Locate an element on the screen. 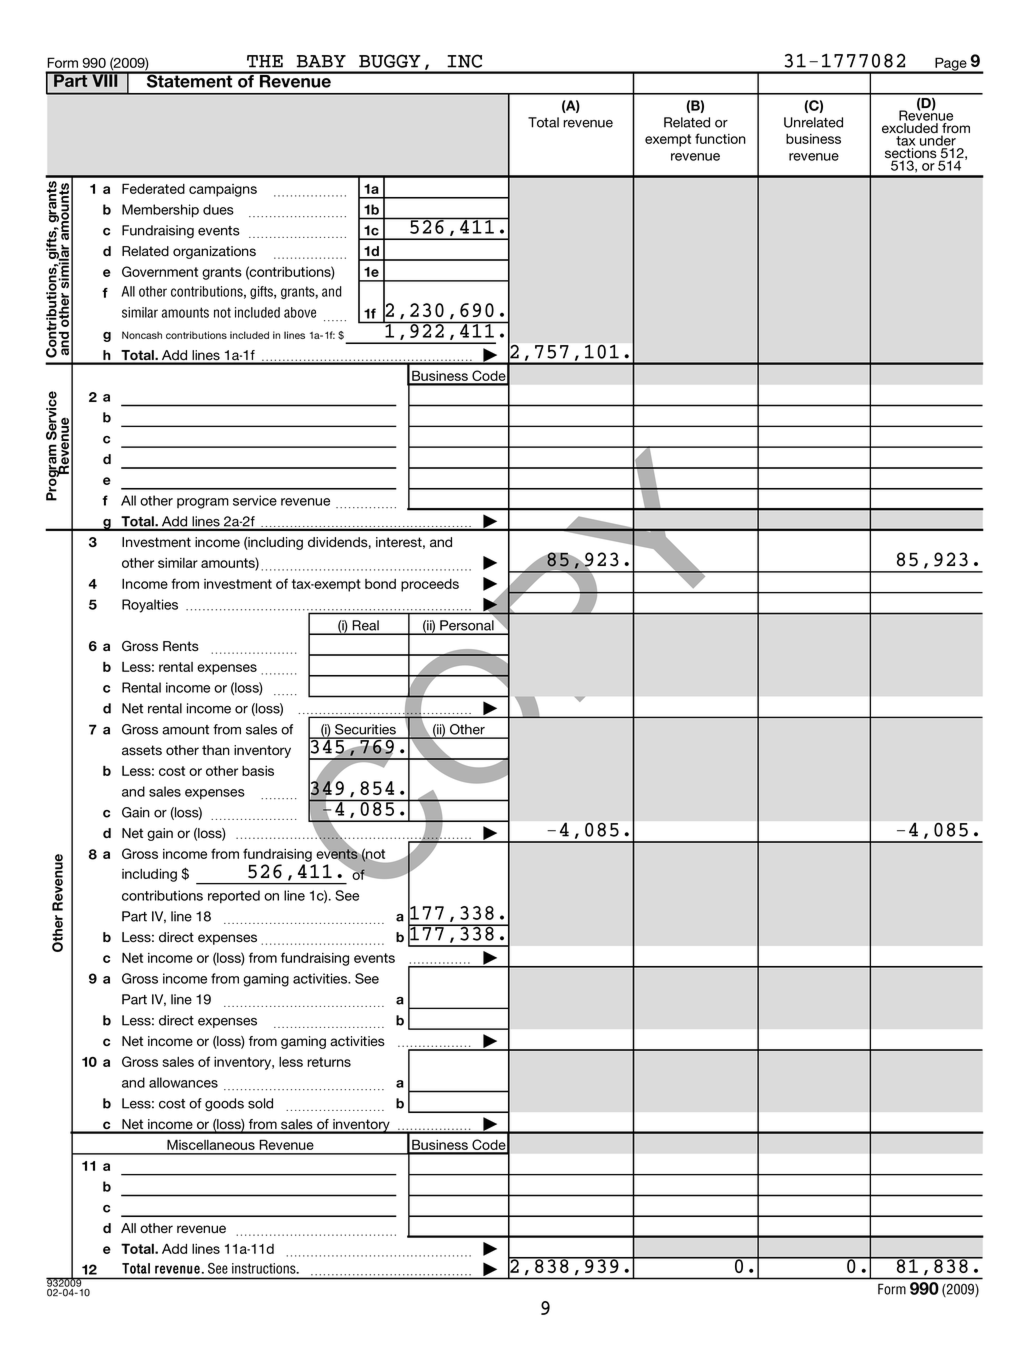  function is located at coordinates (720, 138).
